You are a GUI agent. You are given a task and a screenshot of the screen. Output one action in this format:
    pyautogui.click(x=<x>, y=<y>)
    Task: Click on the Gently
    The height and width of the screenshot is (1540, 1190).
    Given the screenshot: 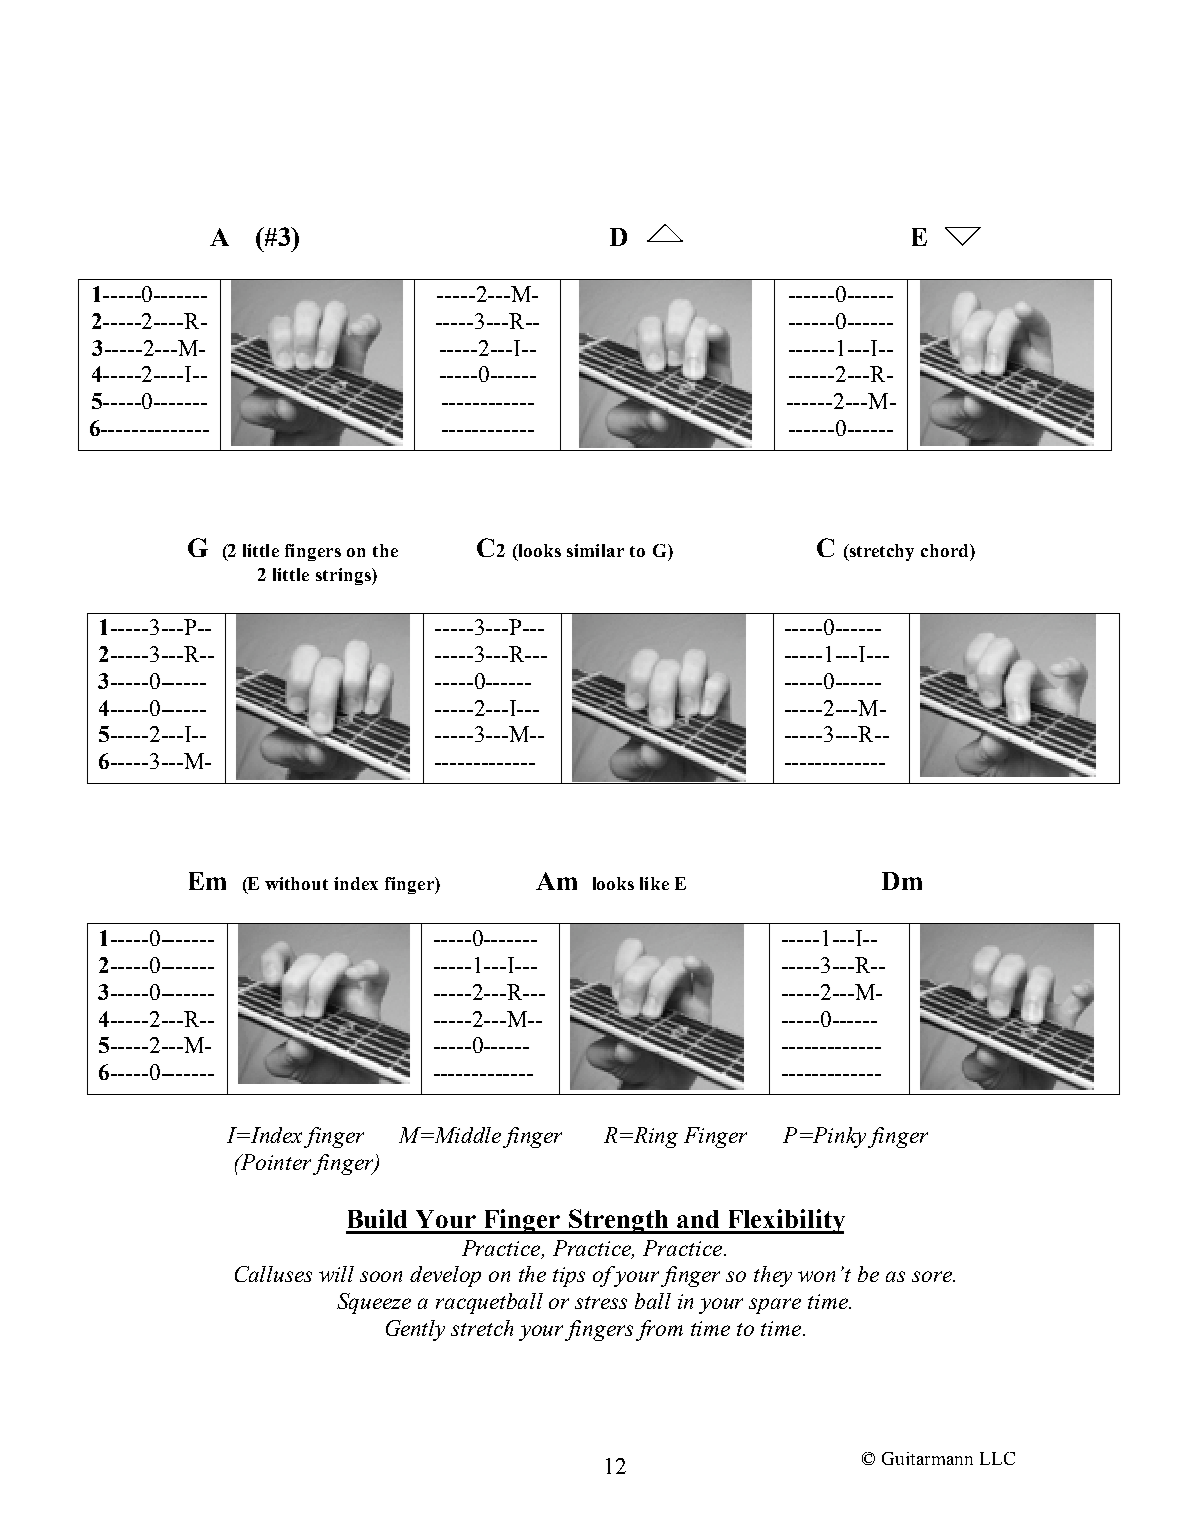 What is the action you would take?
    pyautogui.click(x=415, y=1330)
